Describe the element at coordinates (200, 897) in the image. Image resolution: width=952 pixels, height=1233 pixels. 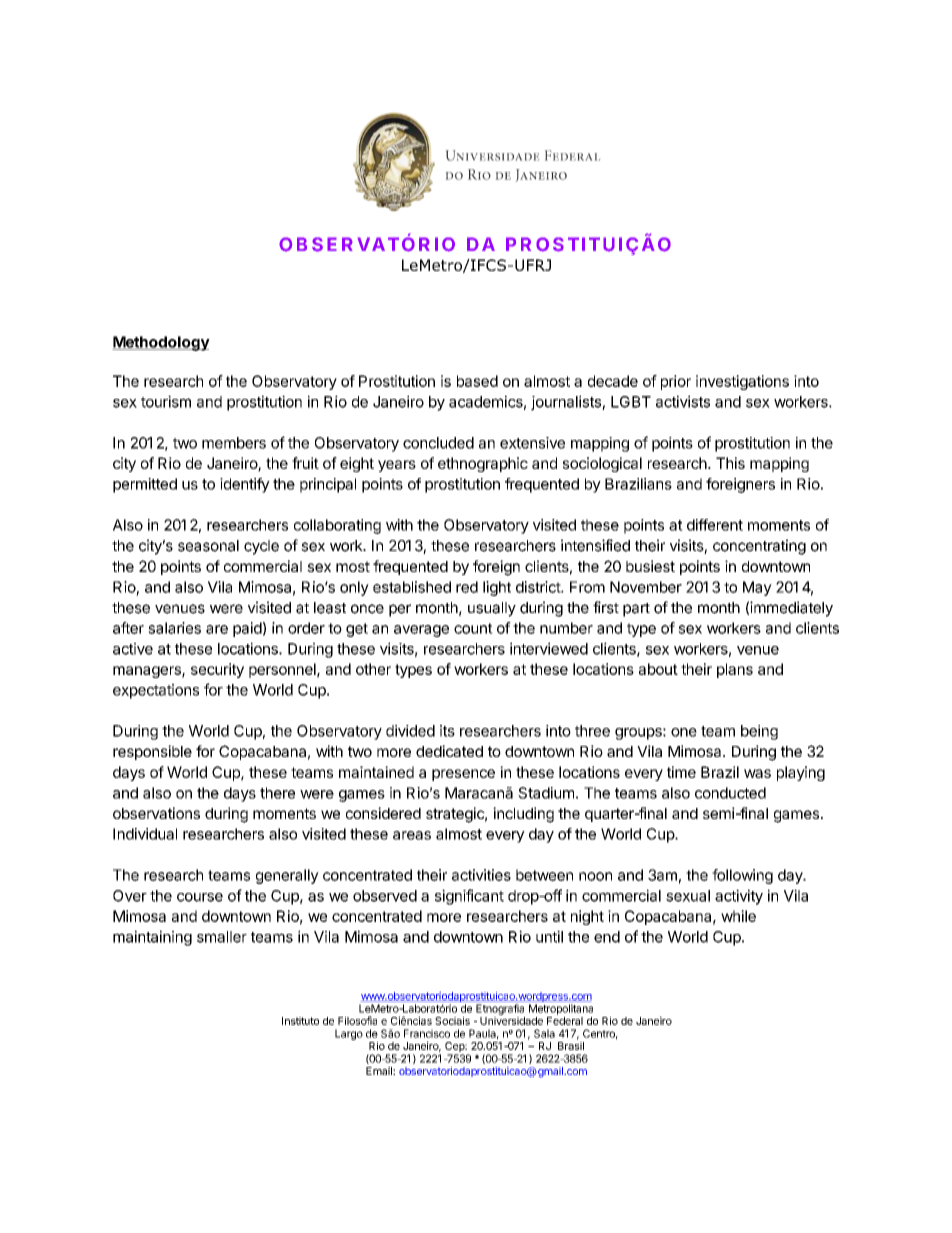
I see `course` at that location.
